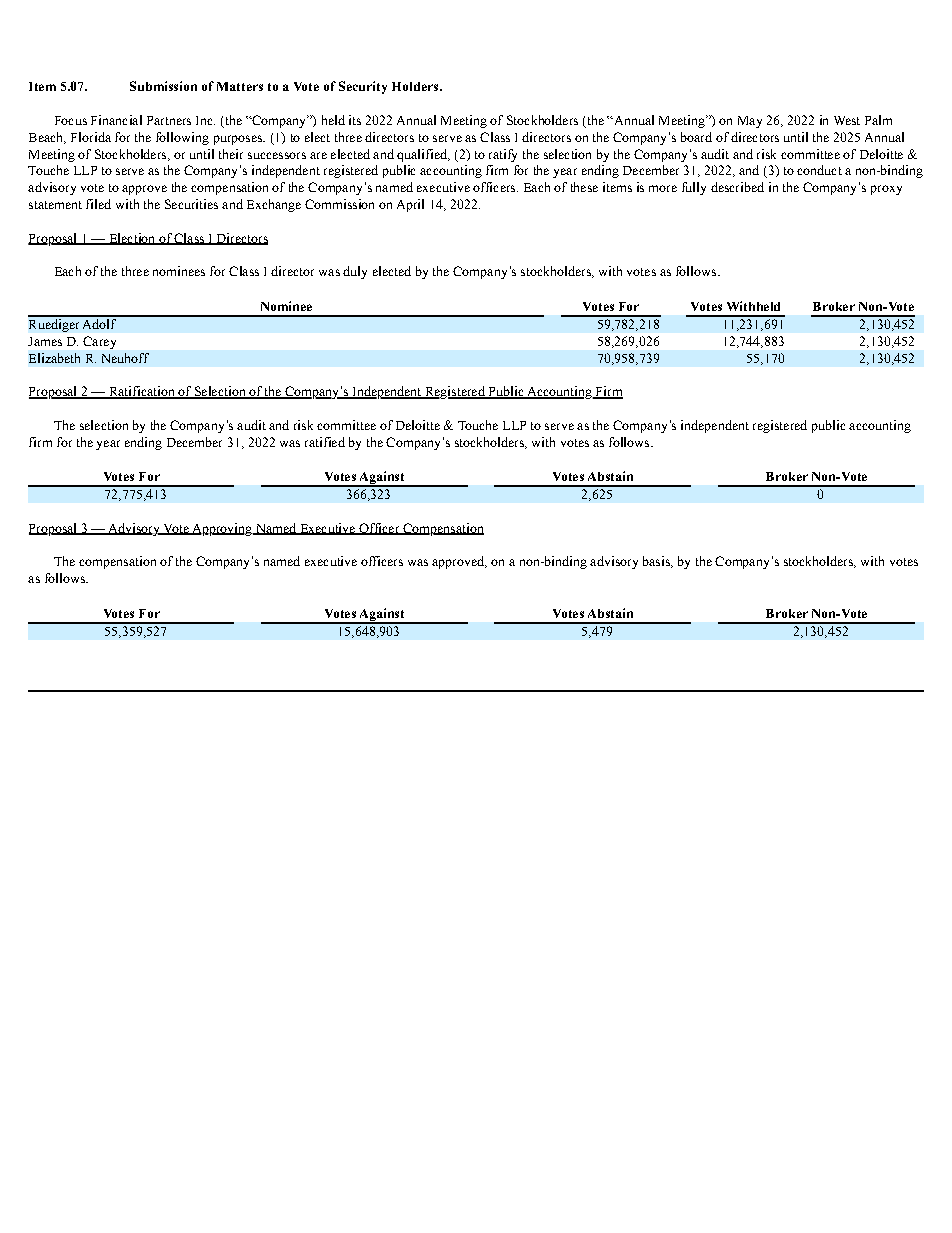 Image resolution: width=952 pixels, height=1233 pixels. Describe the element at coordinates (750, 122) in the screenshot. I see `May` at that location.
